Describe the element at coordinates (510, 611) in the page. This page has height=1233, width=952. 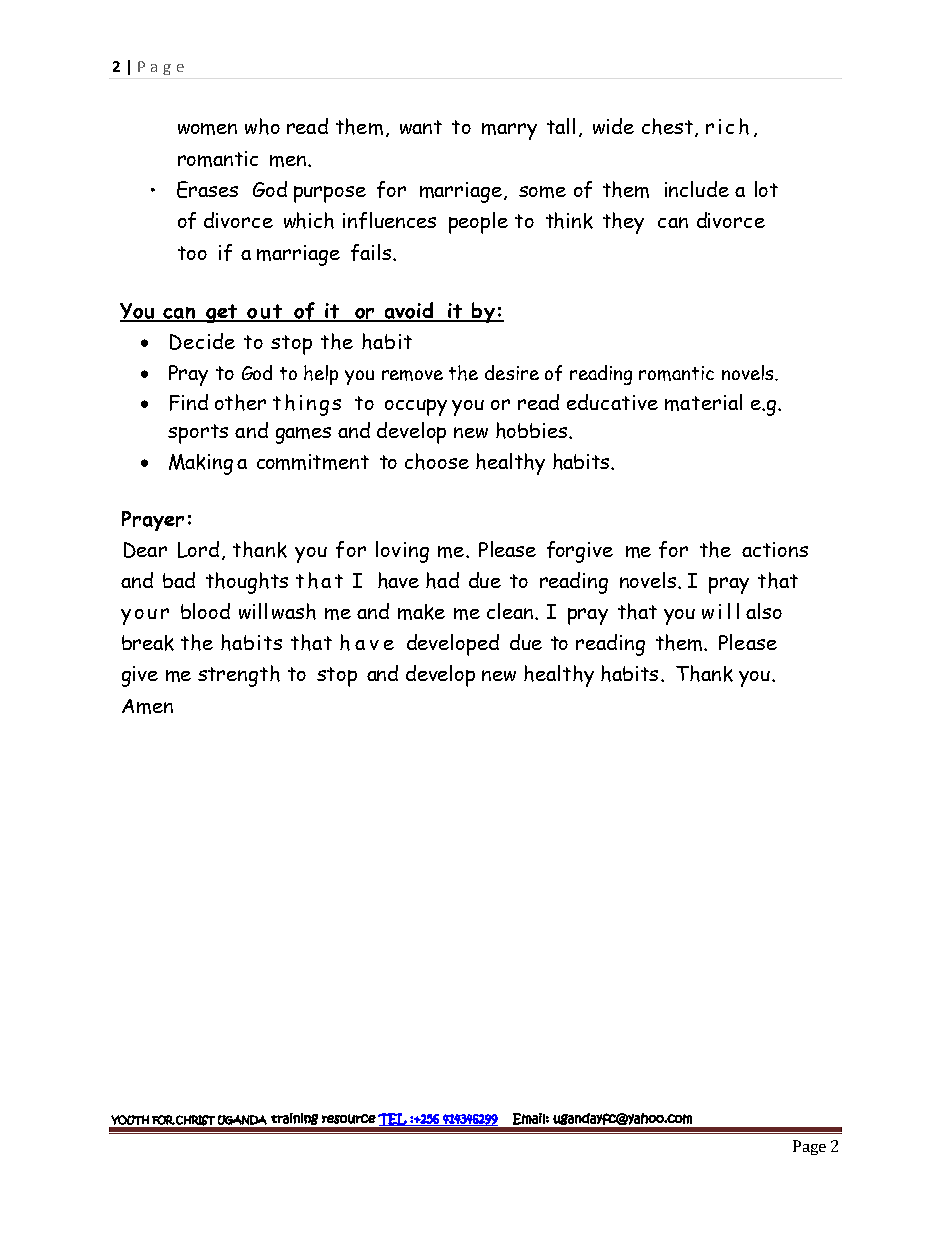
I see `clean` at that location.
